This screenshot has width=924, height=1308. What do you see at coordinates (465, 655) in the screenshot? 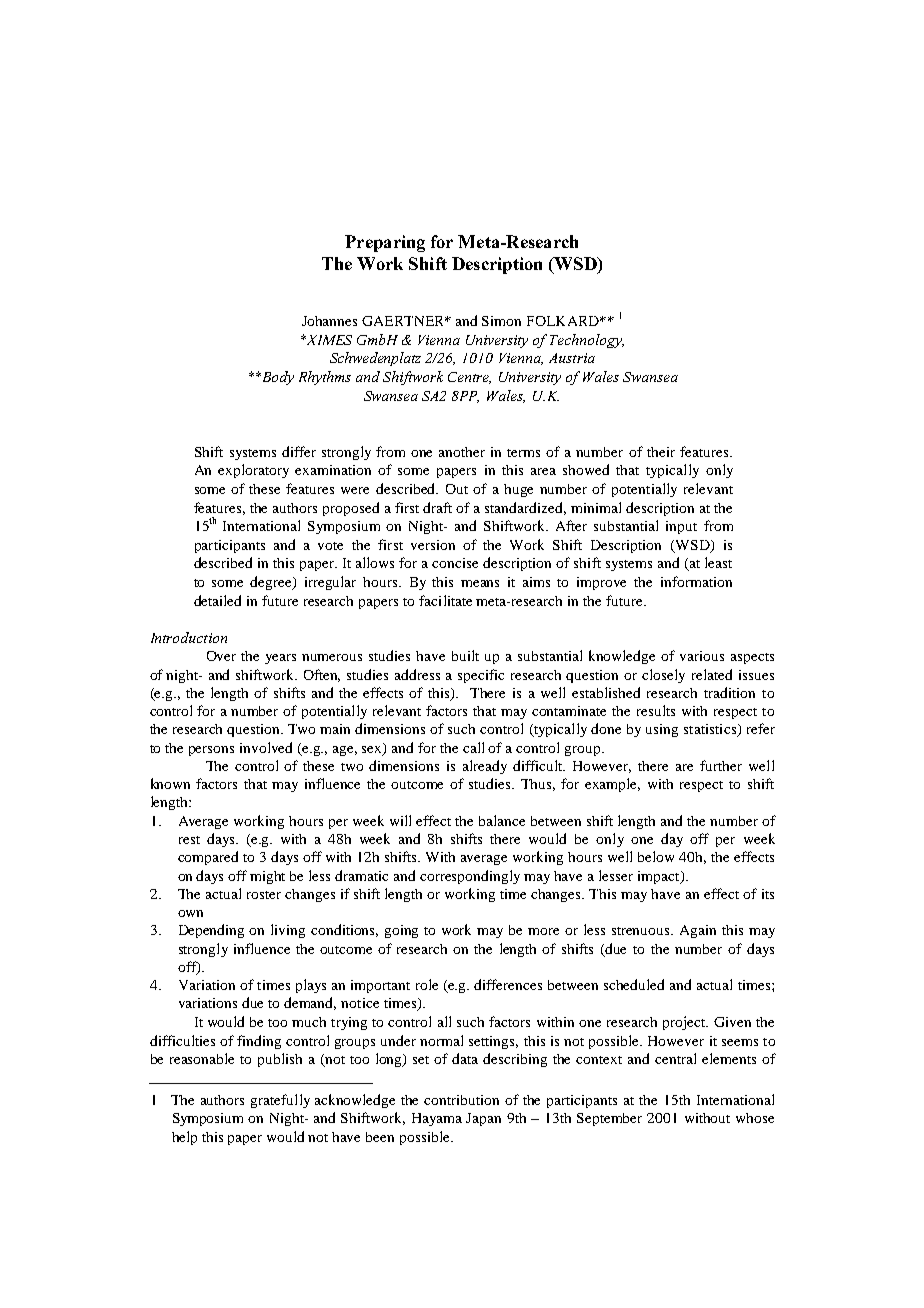
I see `built` at bounding box center [465, 655].
